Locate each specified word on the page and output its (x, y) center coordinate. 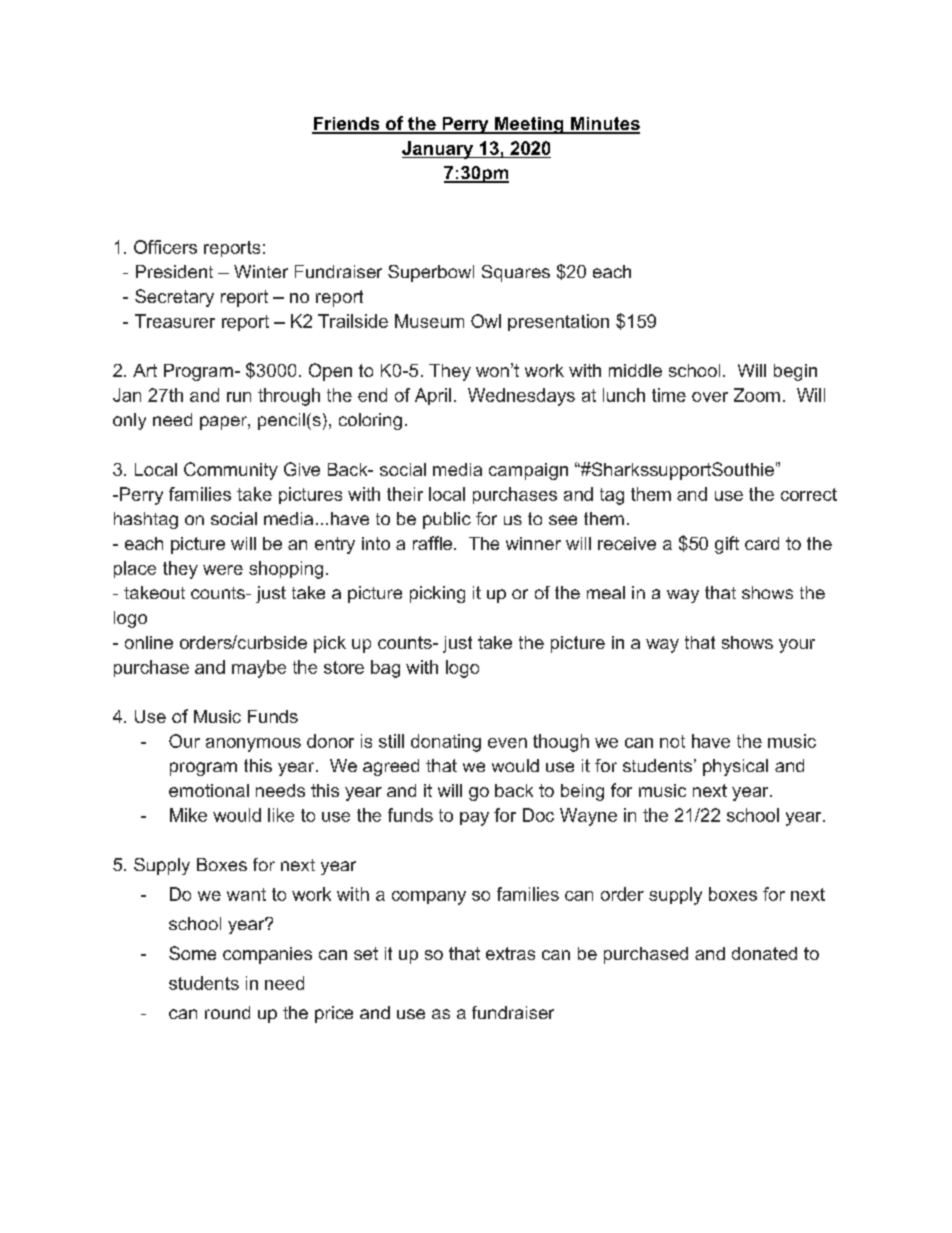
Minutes (604, 125)
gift (727, 545)
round (227, 1012)
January (438, 150)
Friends (347, 125)
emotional (209, 790)
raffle (432, 543)
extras (510, 953)
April (433, 396)
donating (446, 743)
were (223, 570)
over (710, 397)
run (239, 397)
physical (735, 767)
